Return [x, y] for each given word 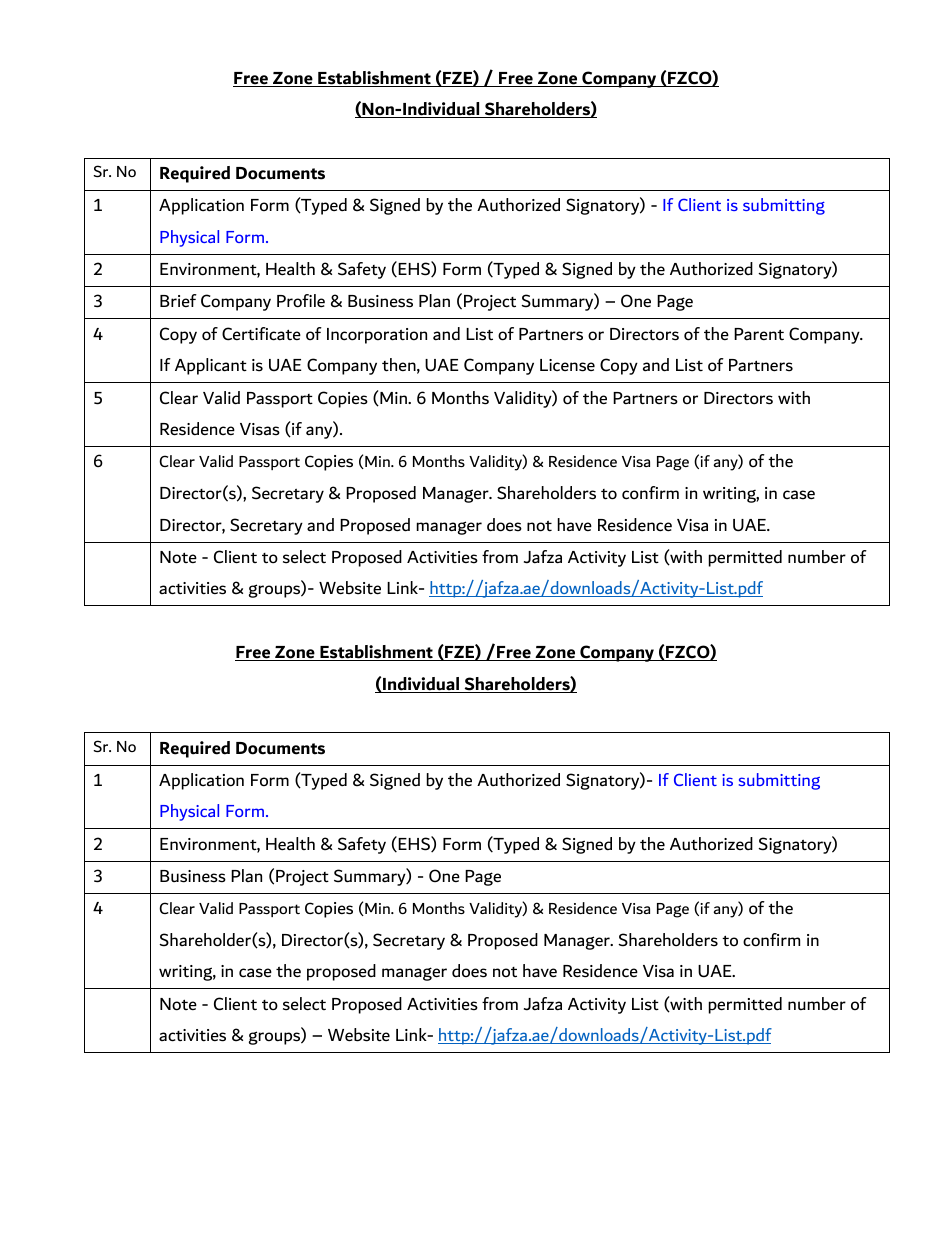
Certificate [261, 334]
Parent [759, 334]
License [567, 365]
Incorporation [377, 336]
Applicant [211, 366]
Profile [301, 301]
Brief [178, 300]
